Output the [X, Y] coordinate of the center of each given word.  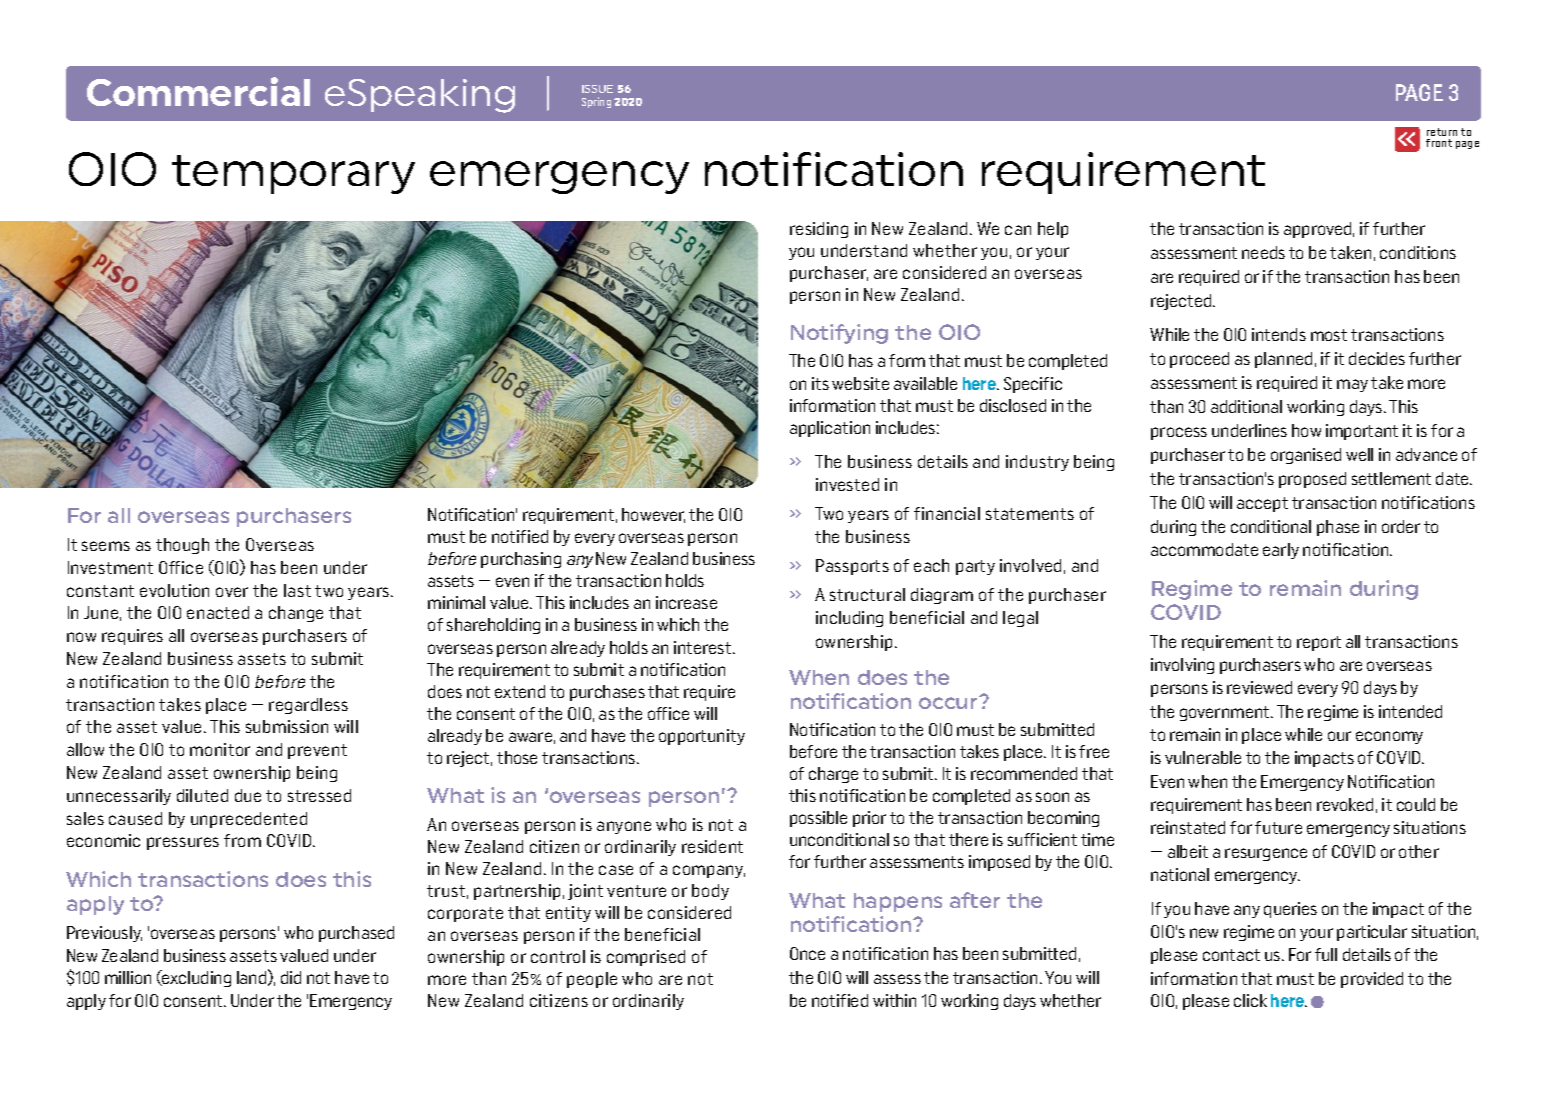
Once [807, 953]
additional [1246, 406]
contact [1231, 955]
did [291, 977]
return [1442, 134]
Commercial [198, 91]
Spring [596, 102]
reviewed [1259, 687]
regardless [308, 706]
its [820, 383]
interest [704, 647]
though [182, 546]
